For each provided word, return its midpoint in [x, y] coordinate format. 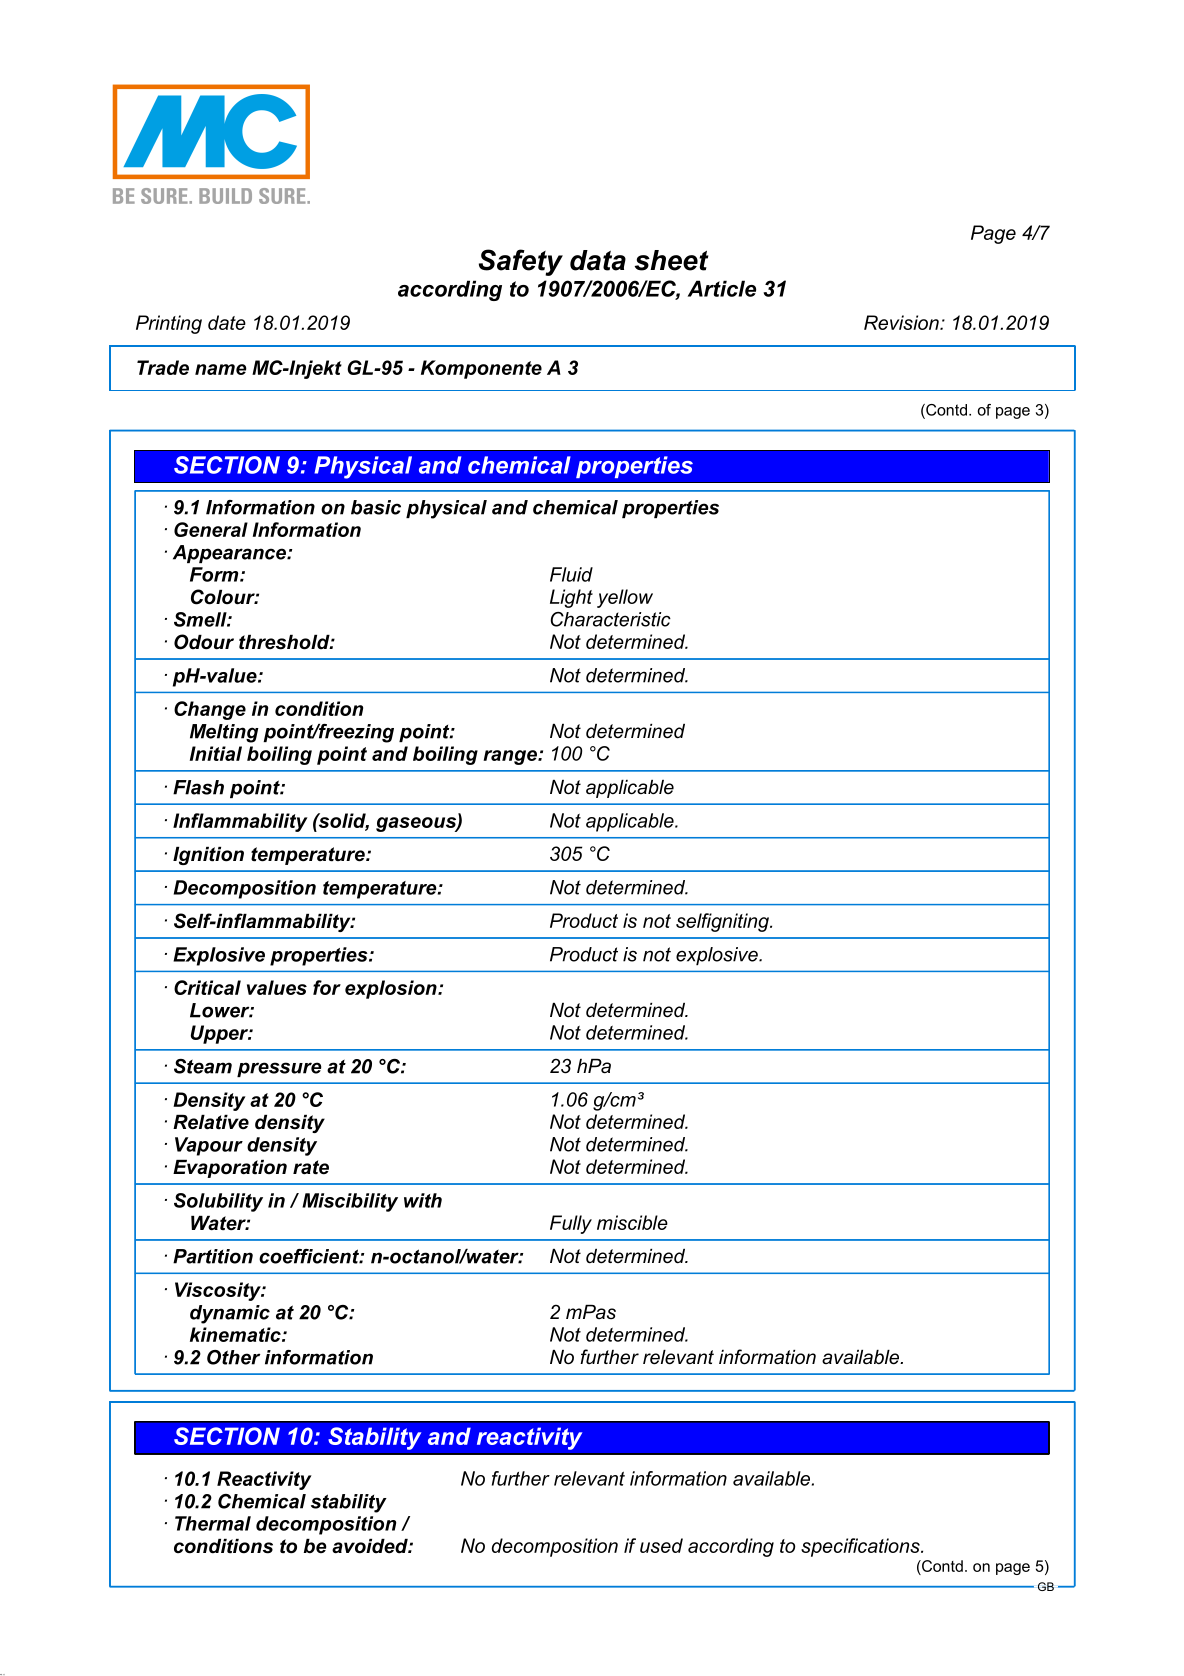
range [511, 757]
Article [722, 288]
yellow [625, 598]
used [661, 1545]
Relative [211, 1122]
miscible [632, 1222]
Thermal [213, 1523]
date [227, 322]
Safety [521, 262]
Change [210, 710]
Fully [571, 1224]
